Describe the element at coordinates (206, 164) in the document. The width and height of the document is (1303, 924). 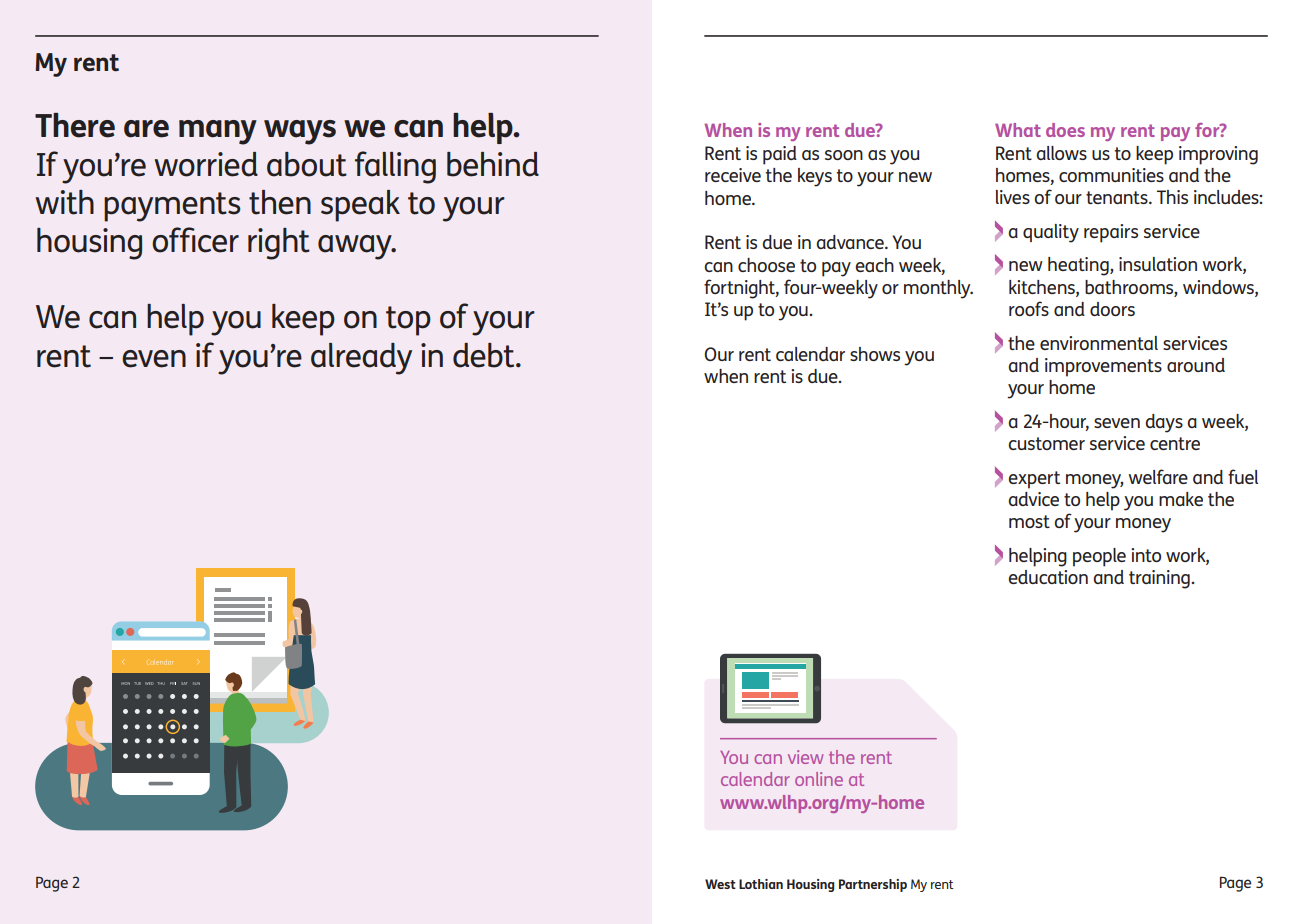
I see `worried` at that location.
